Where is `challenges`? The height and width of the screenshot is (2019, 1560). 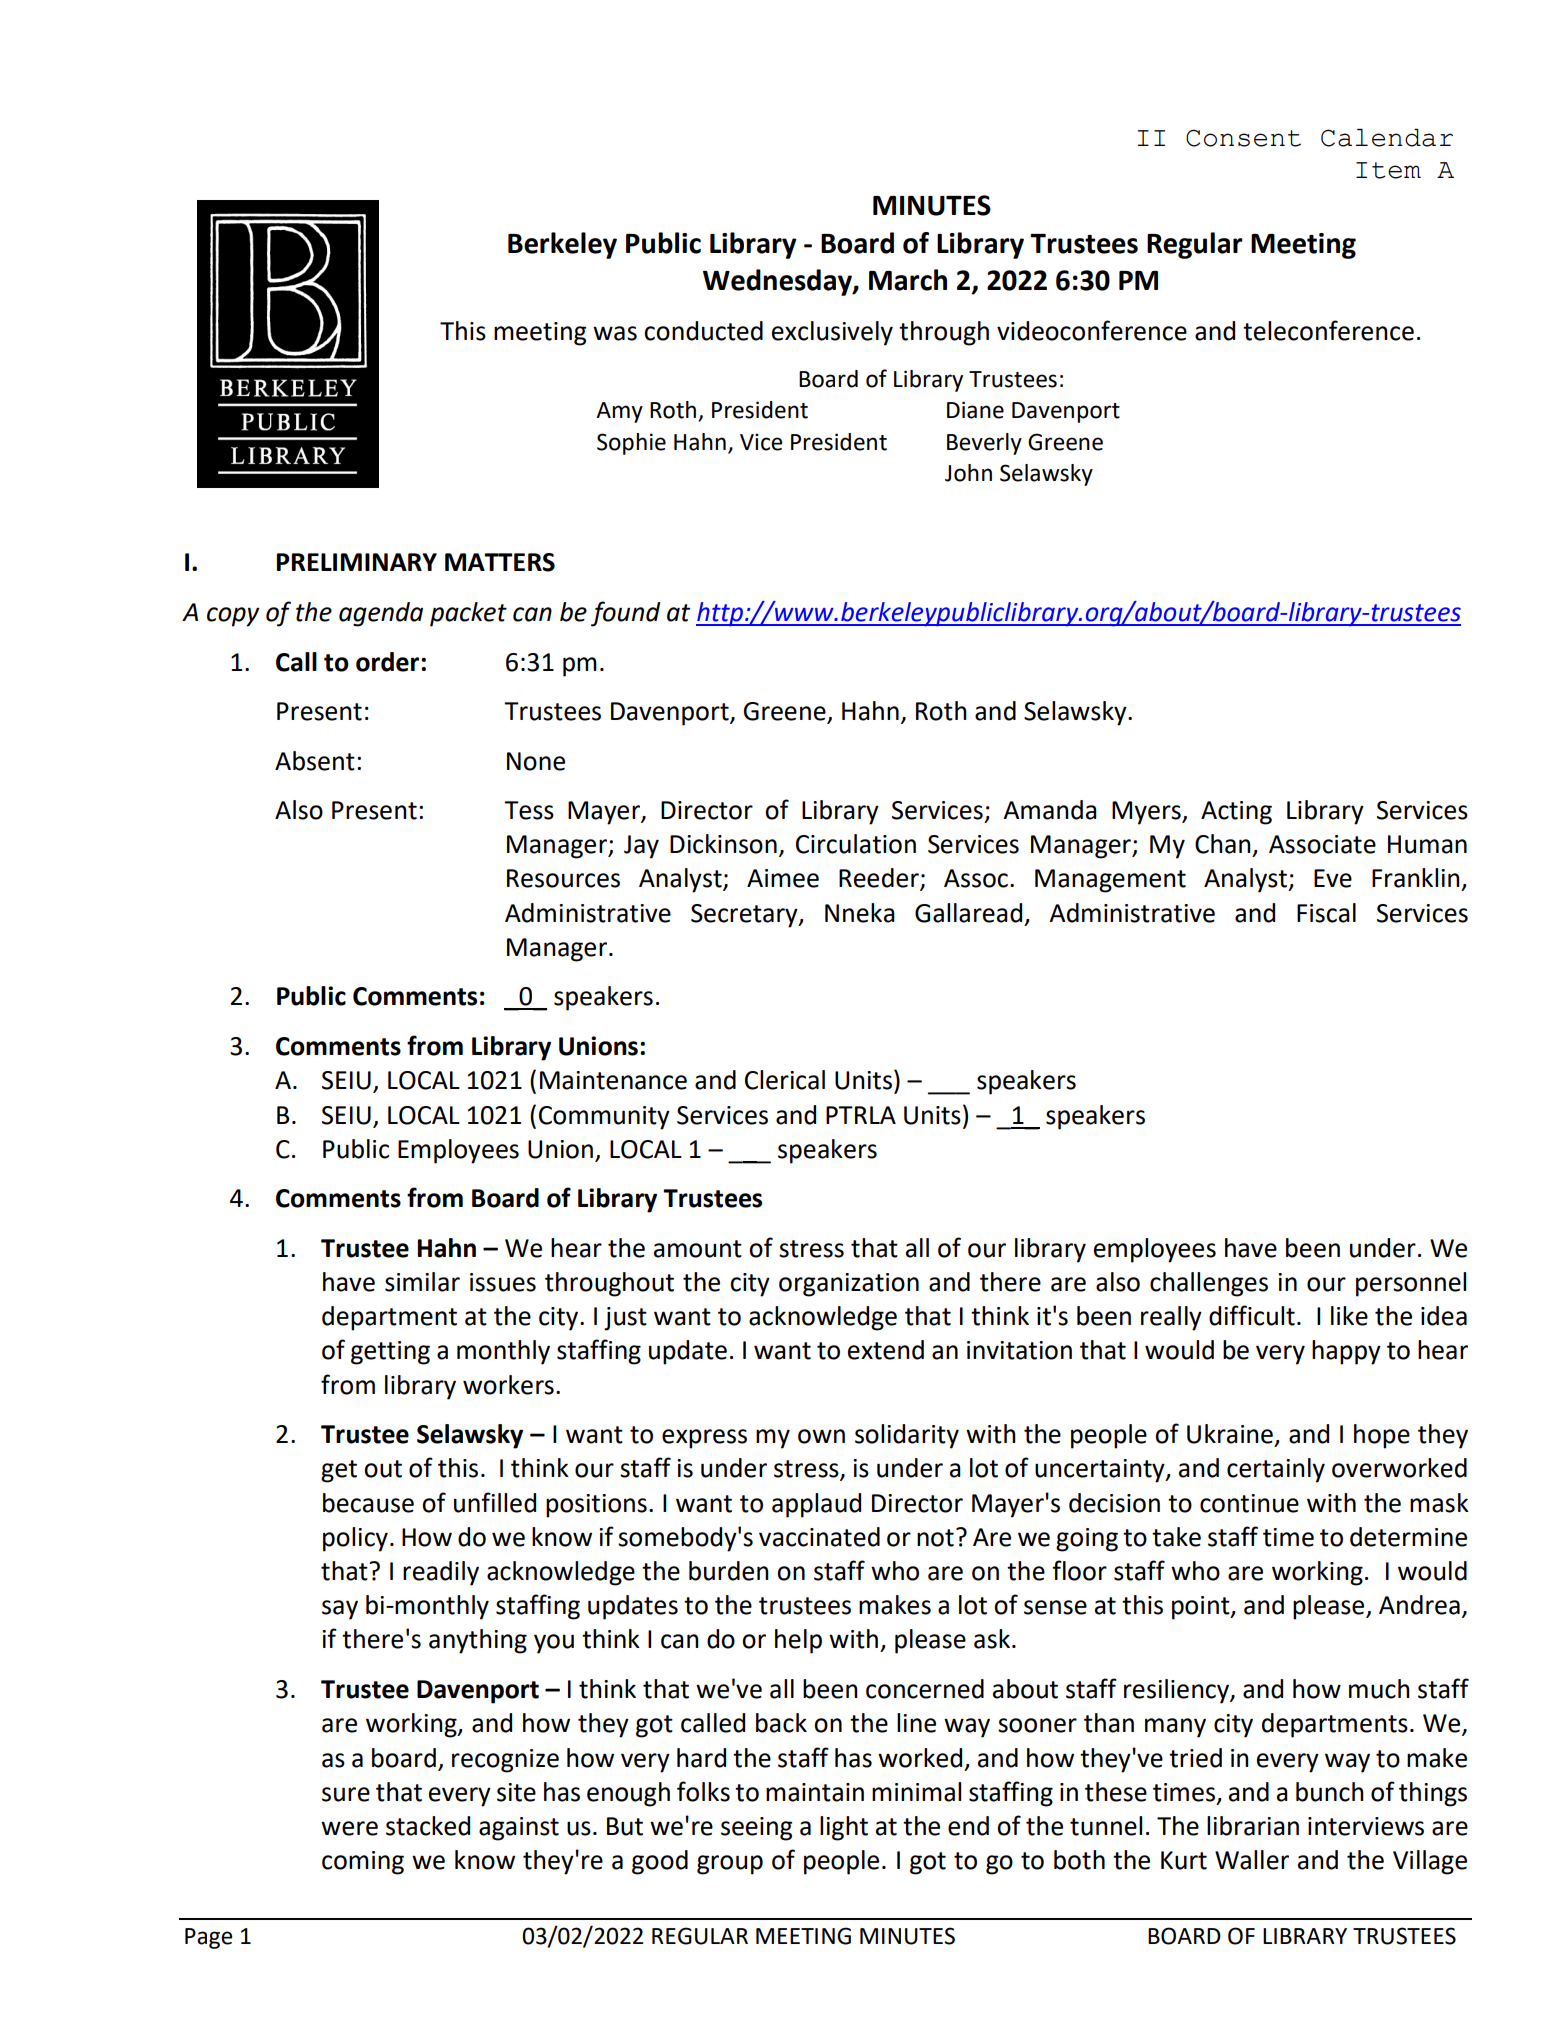 challenges is located at coordinates (1209, 1284).
